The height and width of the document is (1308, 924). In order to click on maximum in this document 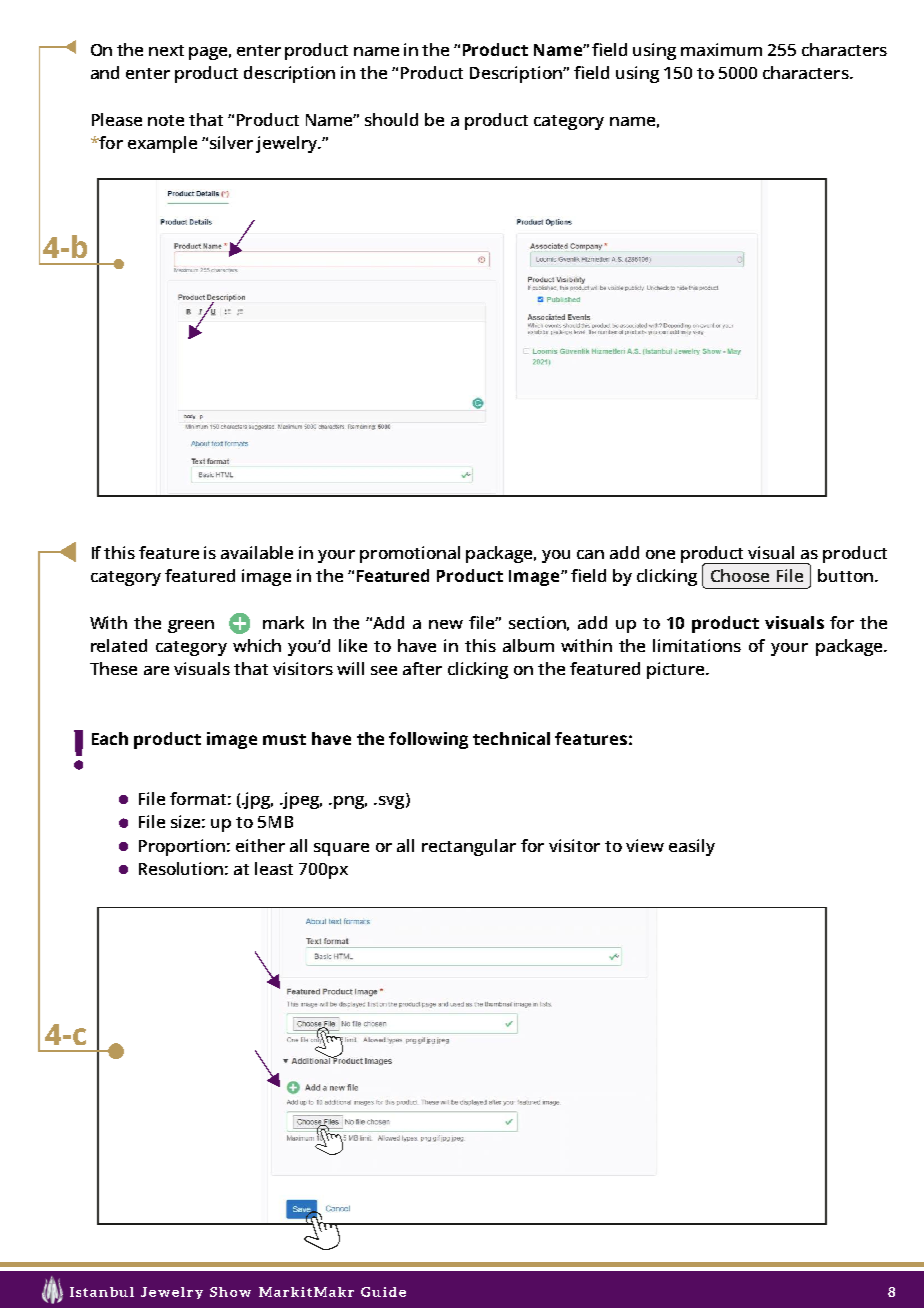, I will do `click(721, 49)`.
